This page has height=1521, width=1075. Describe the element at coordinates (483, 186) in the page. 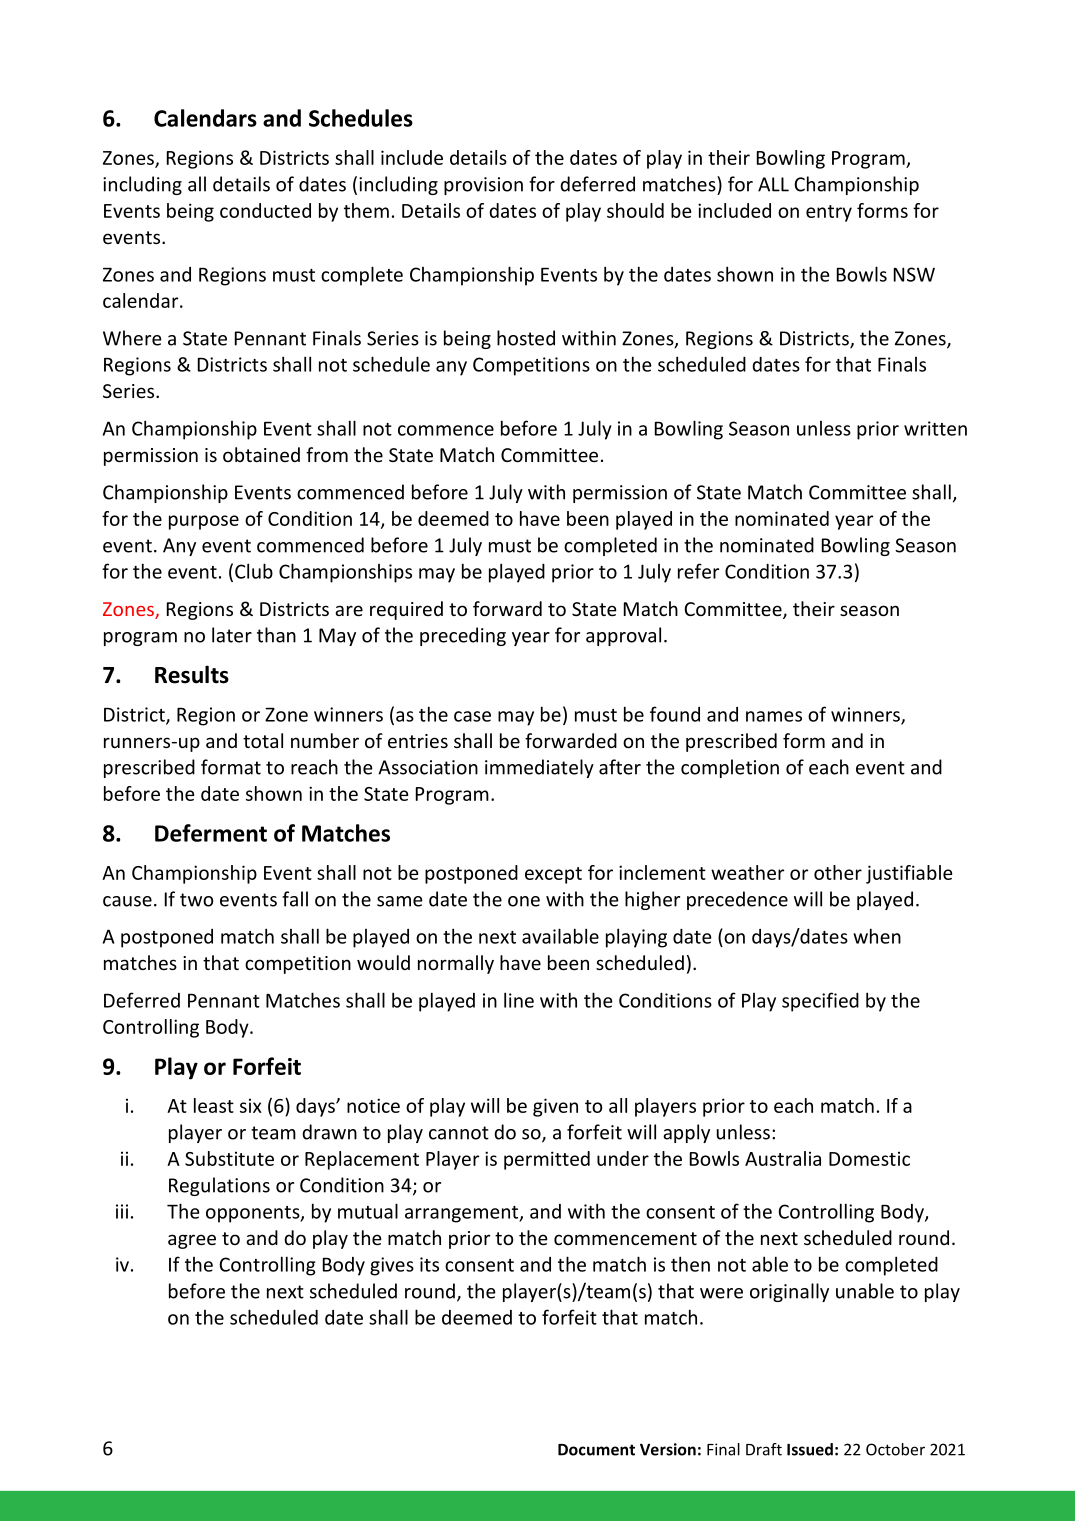

I see `provision` at that location.
